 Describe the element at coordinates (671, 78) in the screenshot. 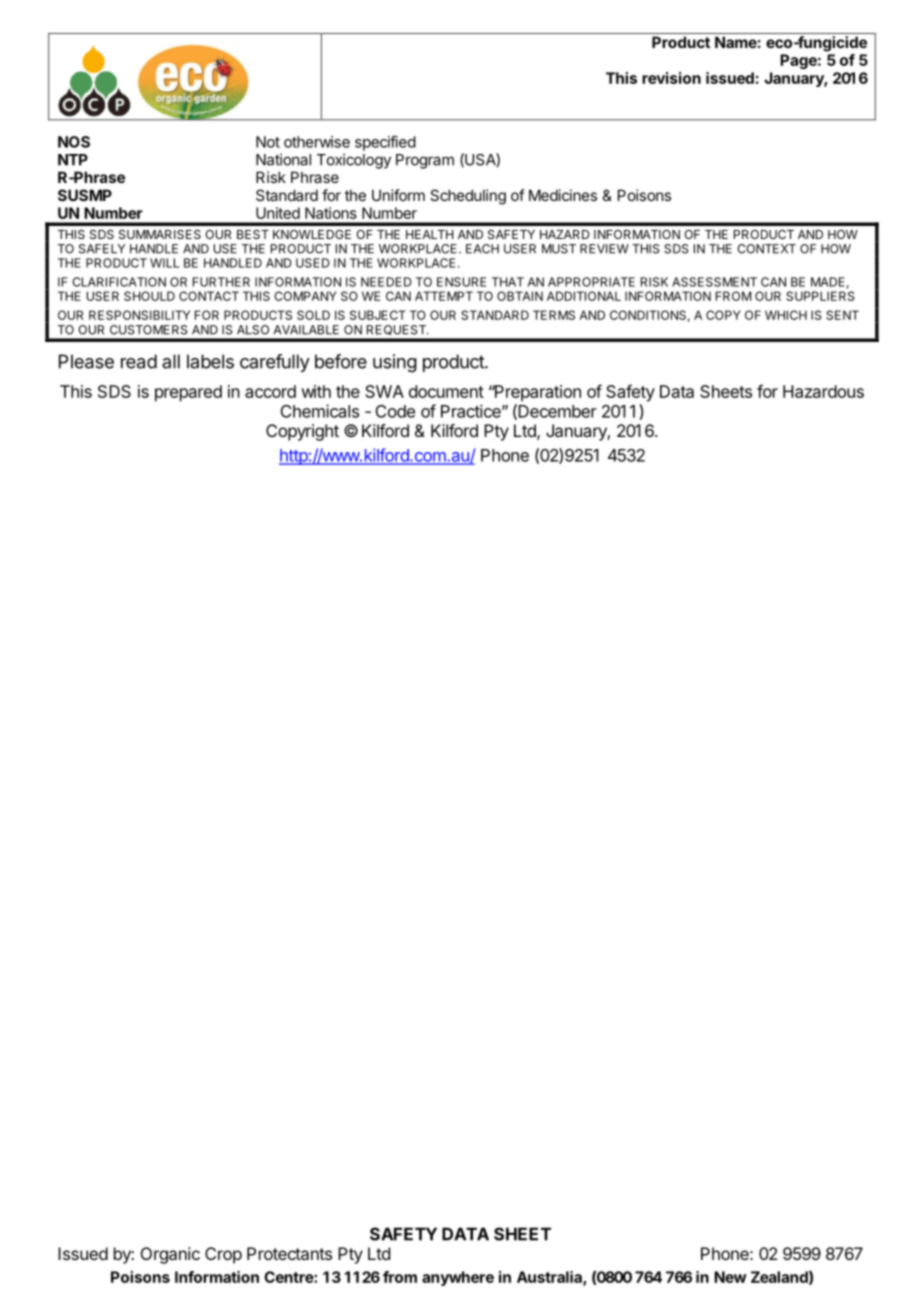

I see `revision` at that location.
